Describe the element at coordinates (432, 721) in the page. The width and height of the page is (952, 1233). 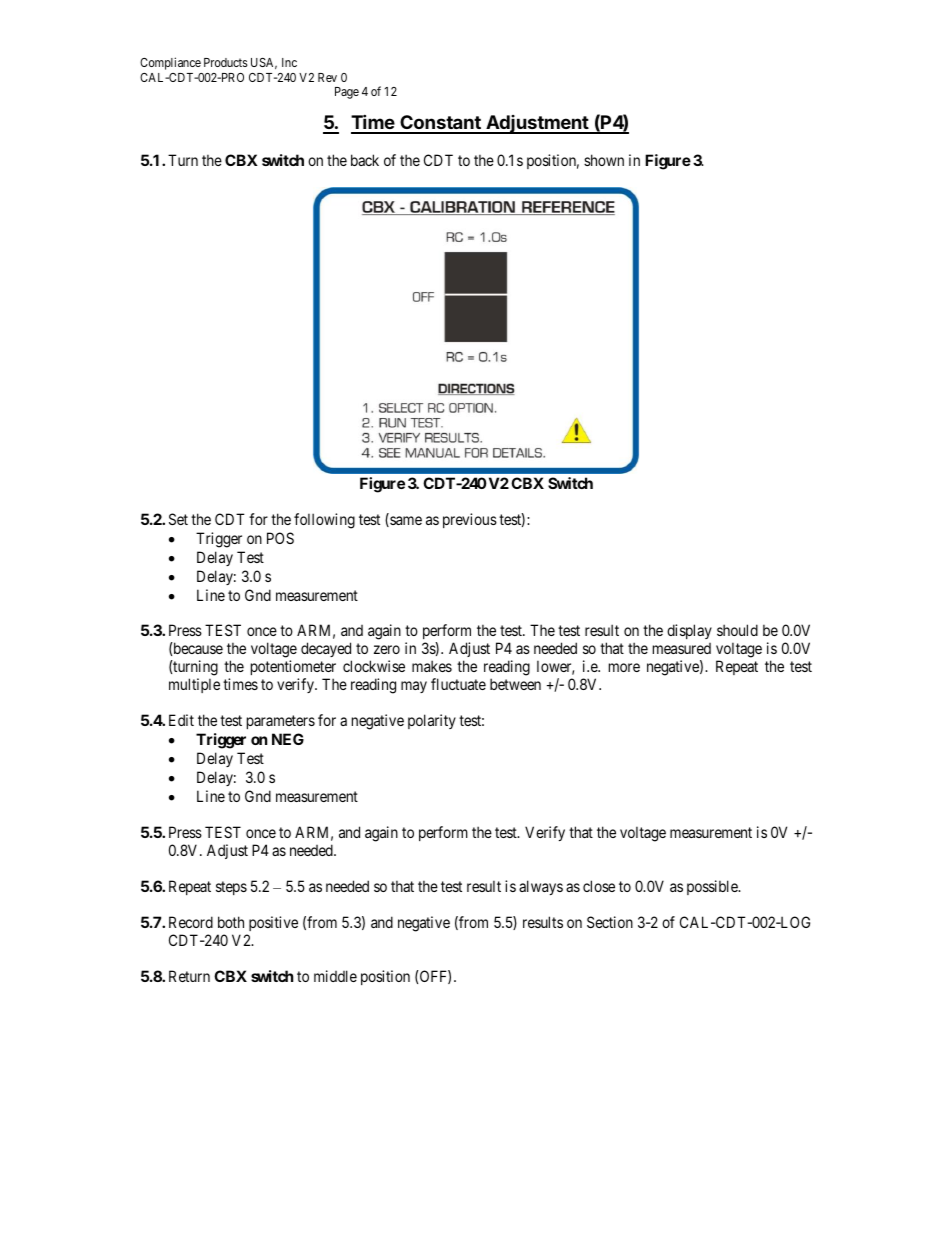
I see `polarity` at that location.
